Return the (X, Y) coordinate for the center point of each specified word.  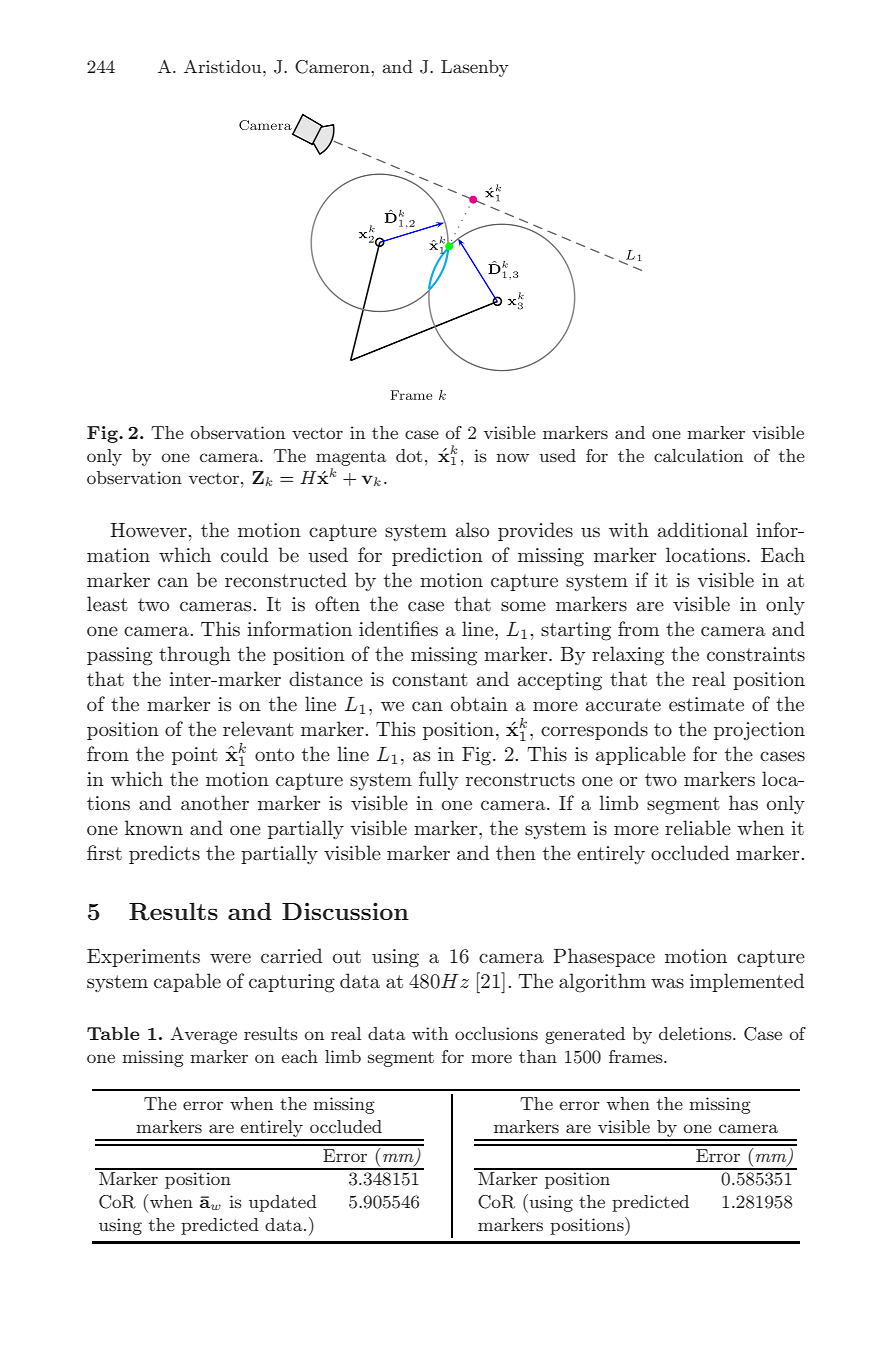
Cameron (333, 67)
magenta (351, 458)
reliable (698, 827)
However (148, 530)
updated (283, 1203)
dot (409, 455)
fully (438, 780)
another (215, 803)
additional (703, 530)
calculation (698, 455)
